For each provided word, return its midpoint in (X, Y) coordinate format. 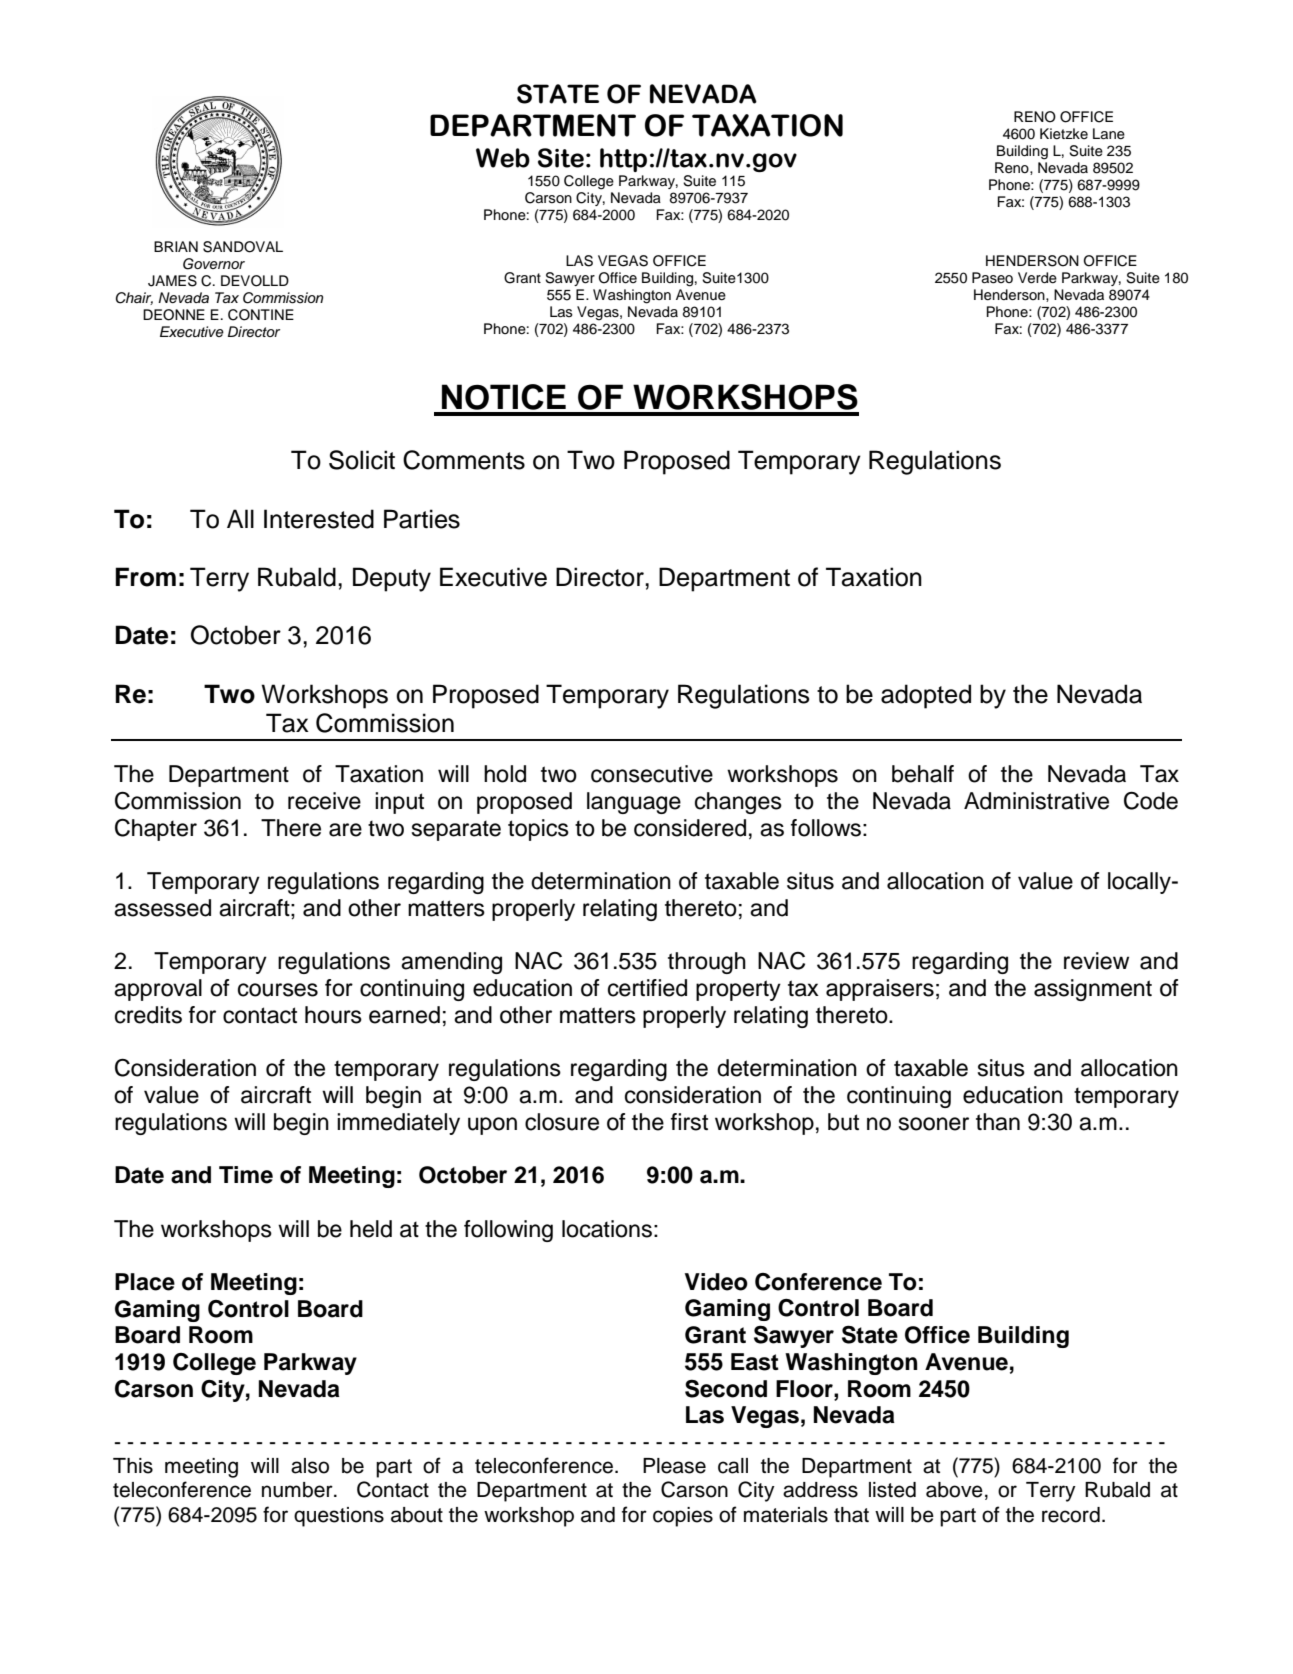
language (634, 803)
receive (324, 801)
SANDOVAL (243, 247)
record (1071, 1515)
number (298, 1490)
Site (561, 158)
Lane (1109, 134)
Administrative (1036, 801)
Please (674, 1466)
